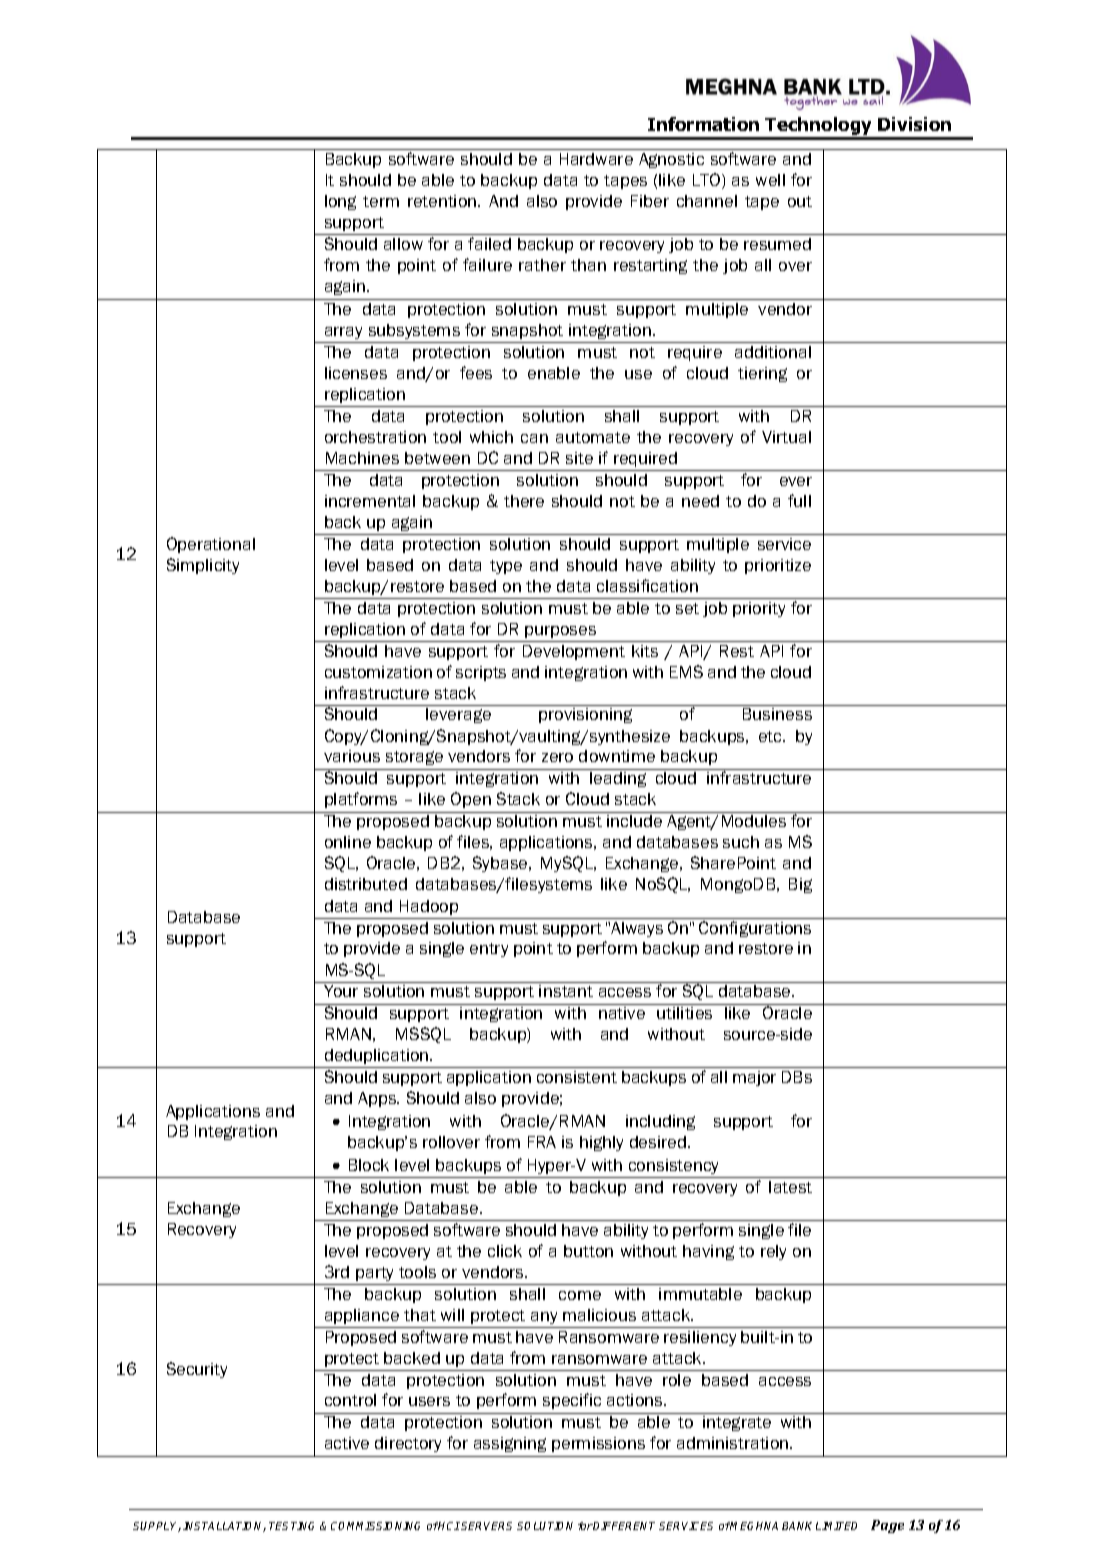 The height and width of the screenshot is (1560, 1104). Describe the element at coordinates (770, 180) in the screenshot. I see `well` at that location.
